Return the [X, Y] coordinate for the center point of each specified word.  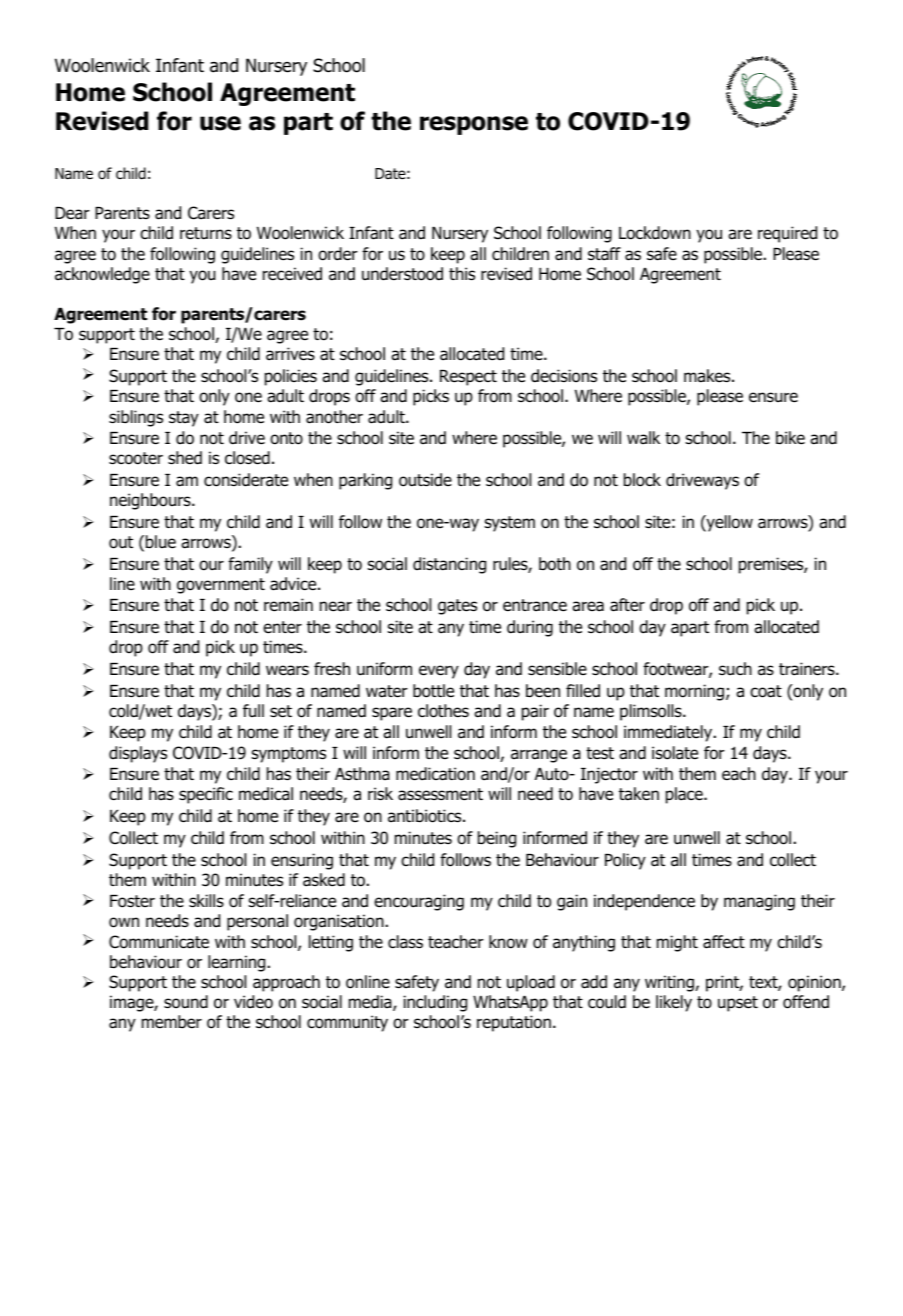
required [787, 234]
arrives [290, 354]
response [474, 125]
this [462, 273]
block [642, 480]
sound [186, 1002]
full [253, 710]
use [220, 123]
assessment [440, 794]
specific [206, 795]
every [439, 672]
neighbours [151, 501]
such [735, 669]
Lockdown [655, 233]
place [685, 795]
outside [425, 480]
